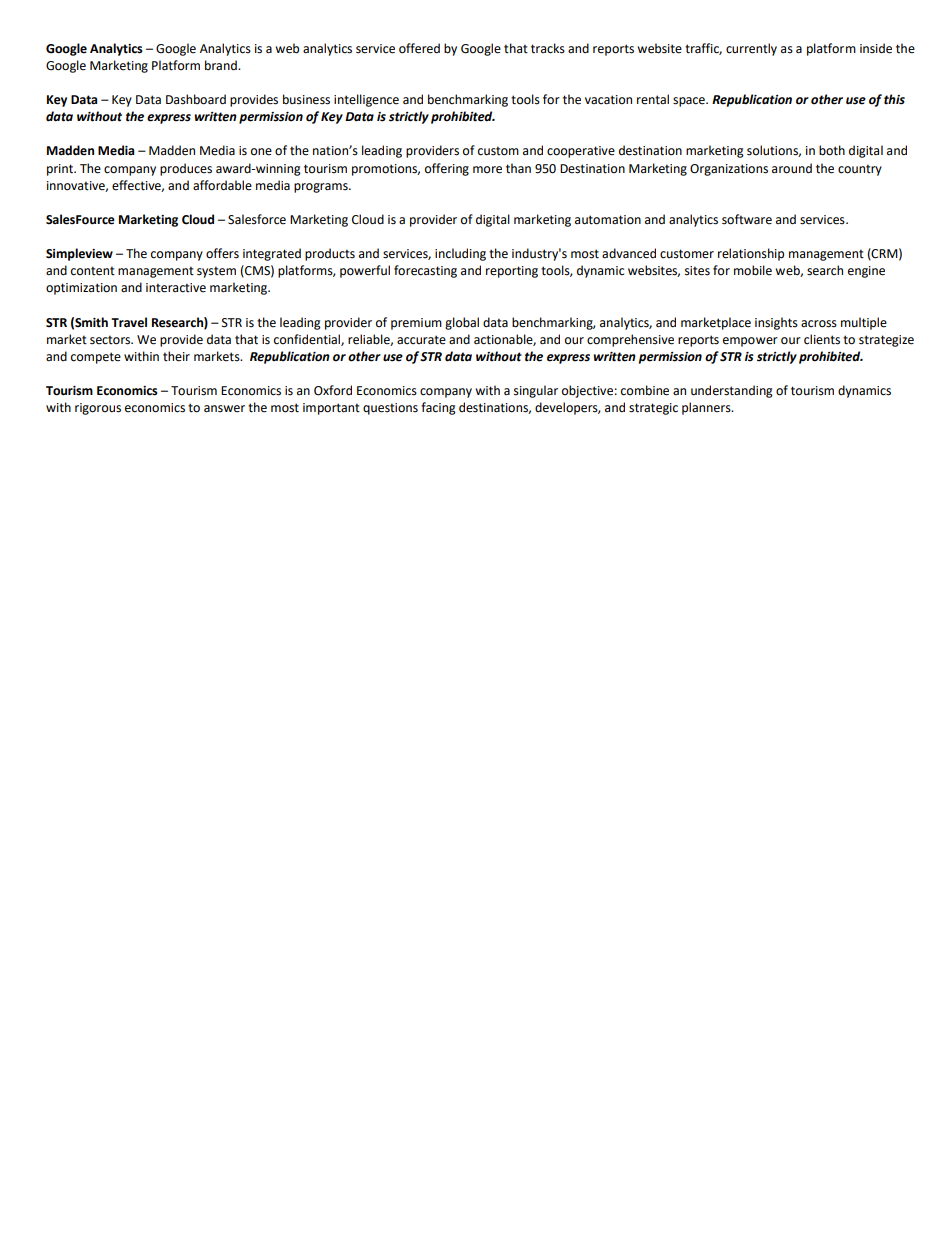  What do you see at coordinates (222, 65) in the document?
I see `brand` at bounding box center [222, 65].
